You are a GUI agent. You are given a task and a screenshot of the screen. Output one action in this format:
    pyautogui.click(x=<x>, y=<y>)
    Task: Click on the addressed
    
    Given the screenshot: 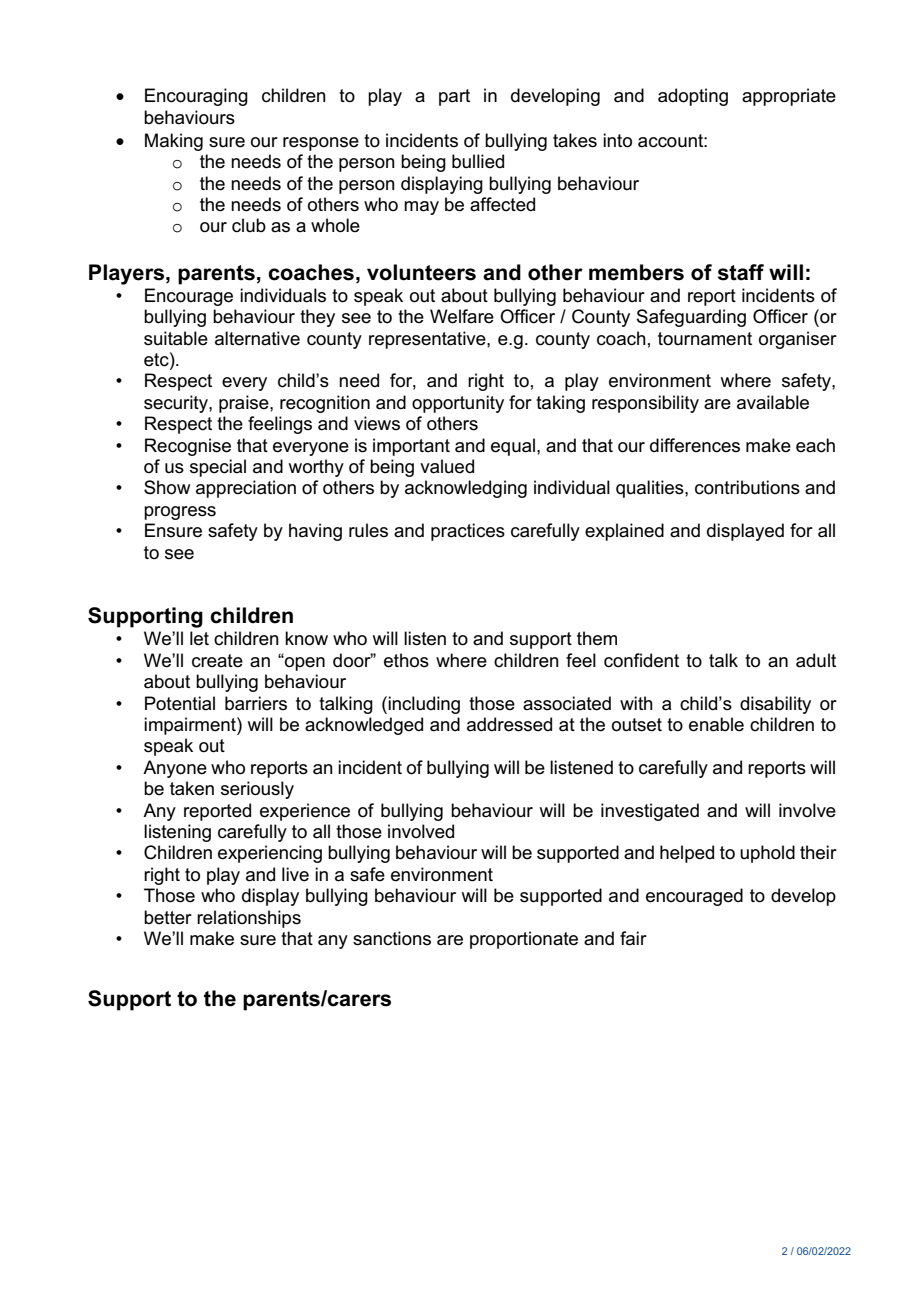 What is the action you would take?
    pyautogui.click(x=509, y=724)
